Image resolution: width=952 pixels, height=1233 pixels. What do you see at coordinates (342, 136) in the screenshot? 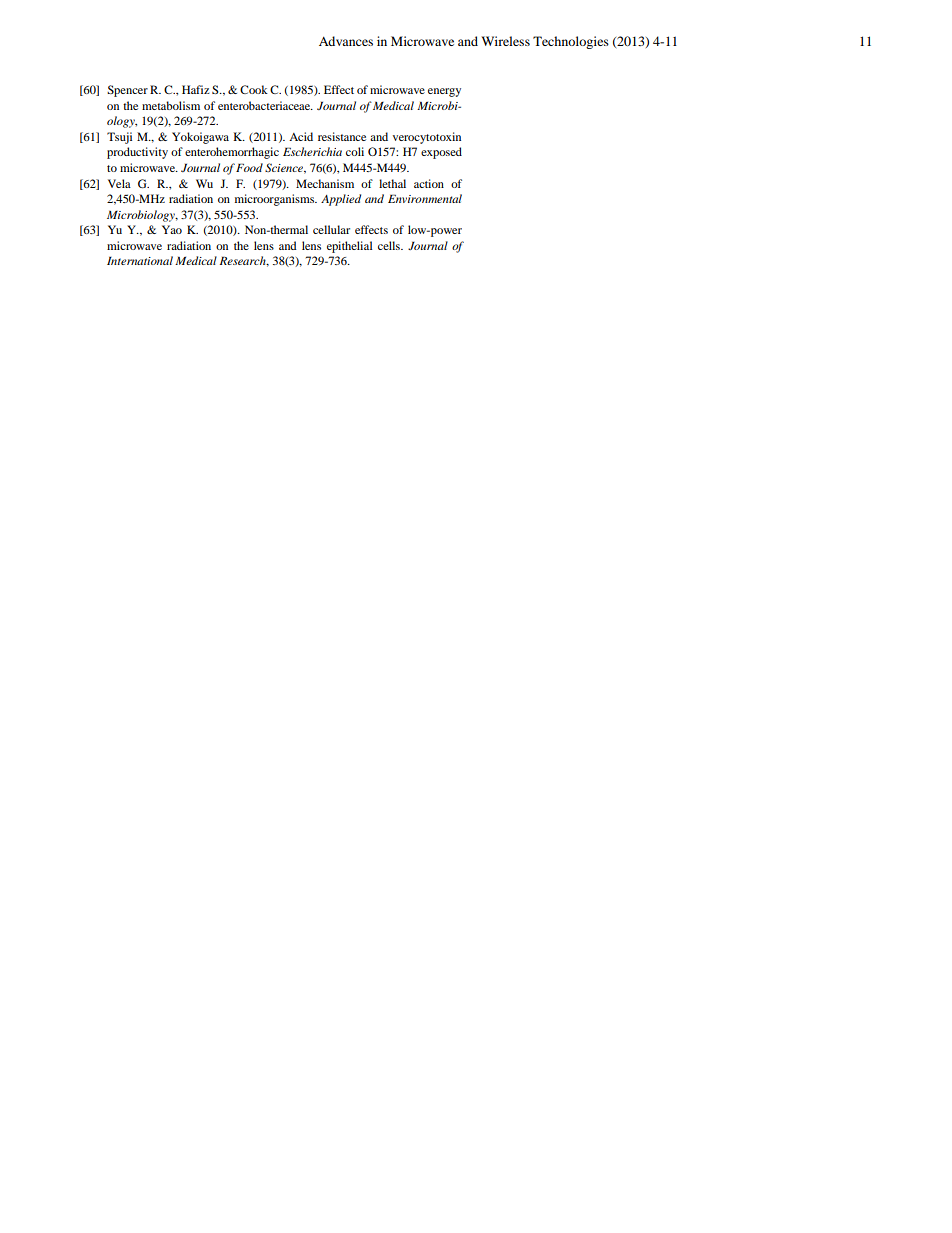
I see `resistance` at bounding box center [342, 136].
